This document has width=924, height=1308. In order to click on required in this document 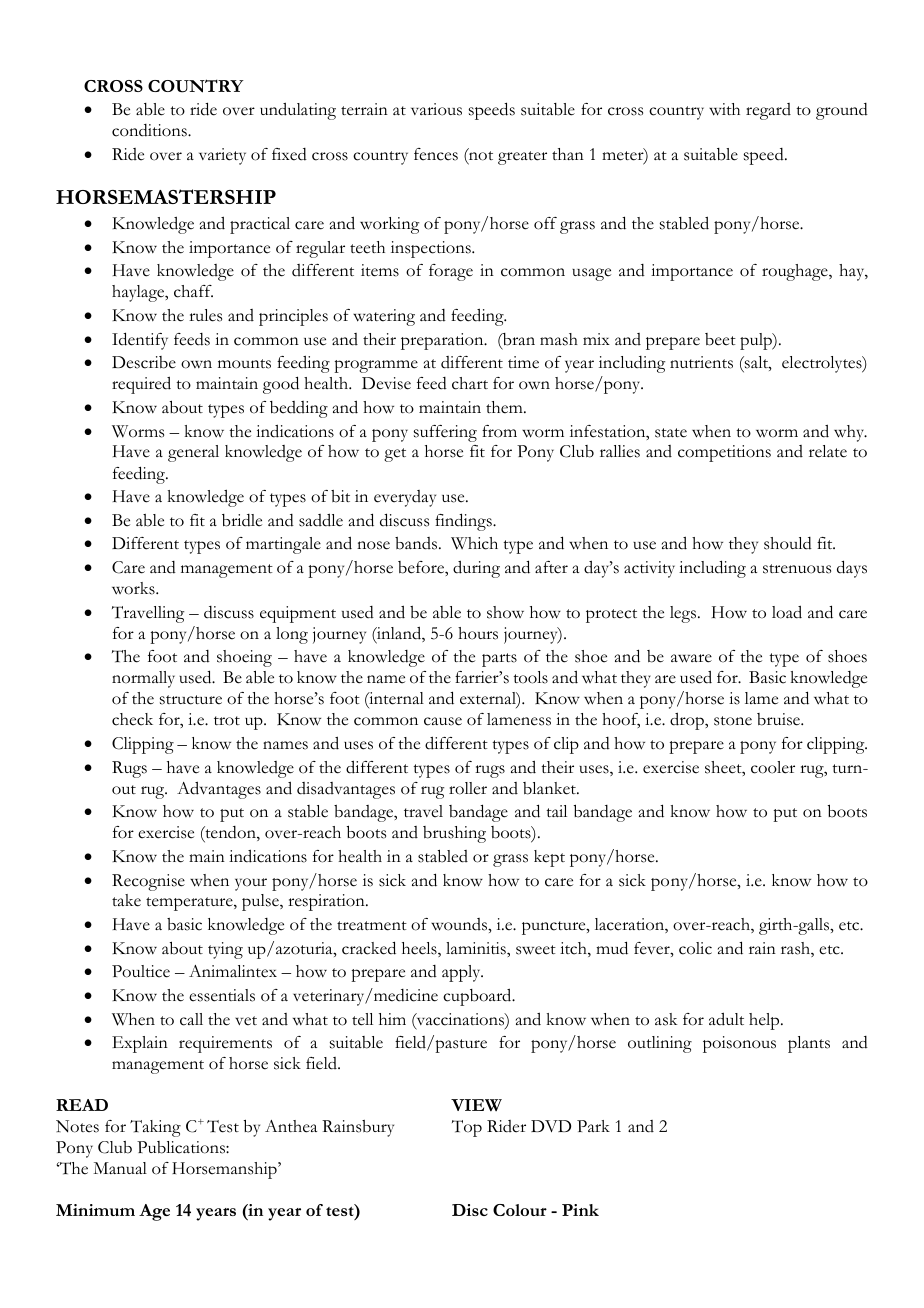, I will do `click(141, 385)`.
